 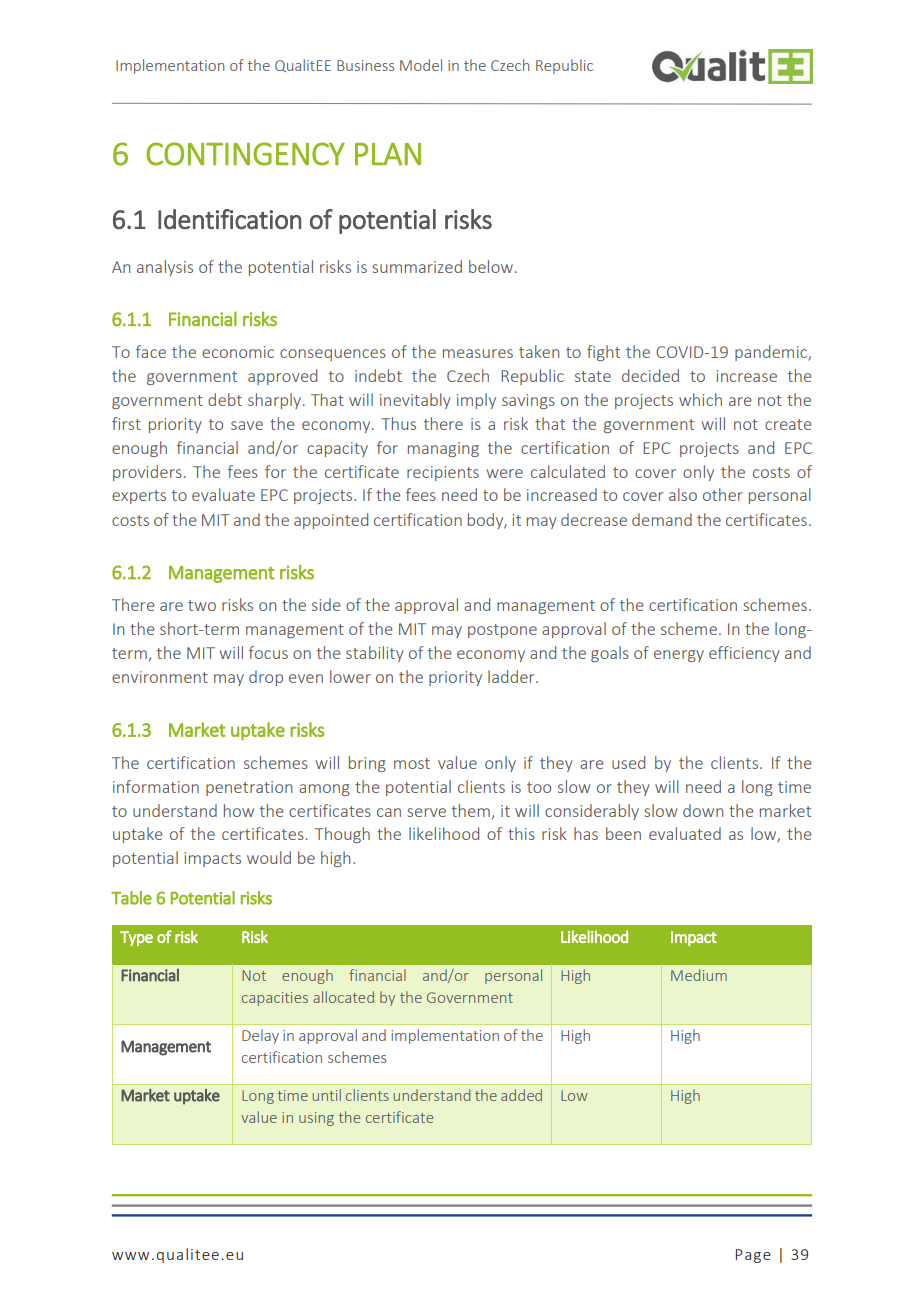 I want to click on Model, so click(x=421, y=65).
